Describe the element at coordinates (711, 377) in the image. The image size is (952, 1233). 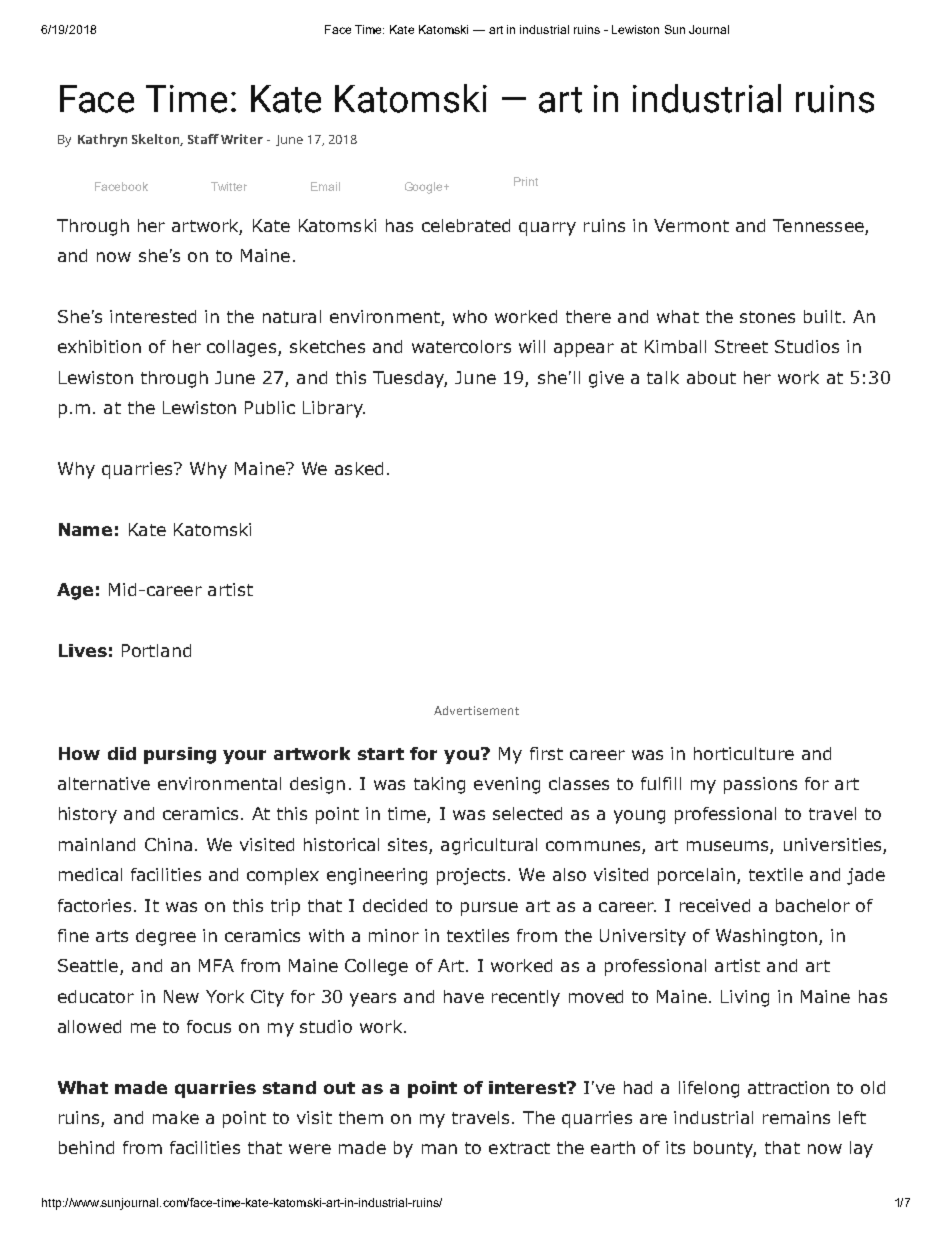
I see `about` at that location.
